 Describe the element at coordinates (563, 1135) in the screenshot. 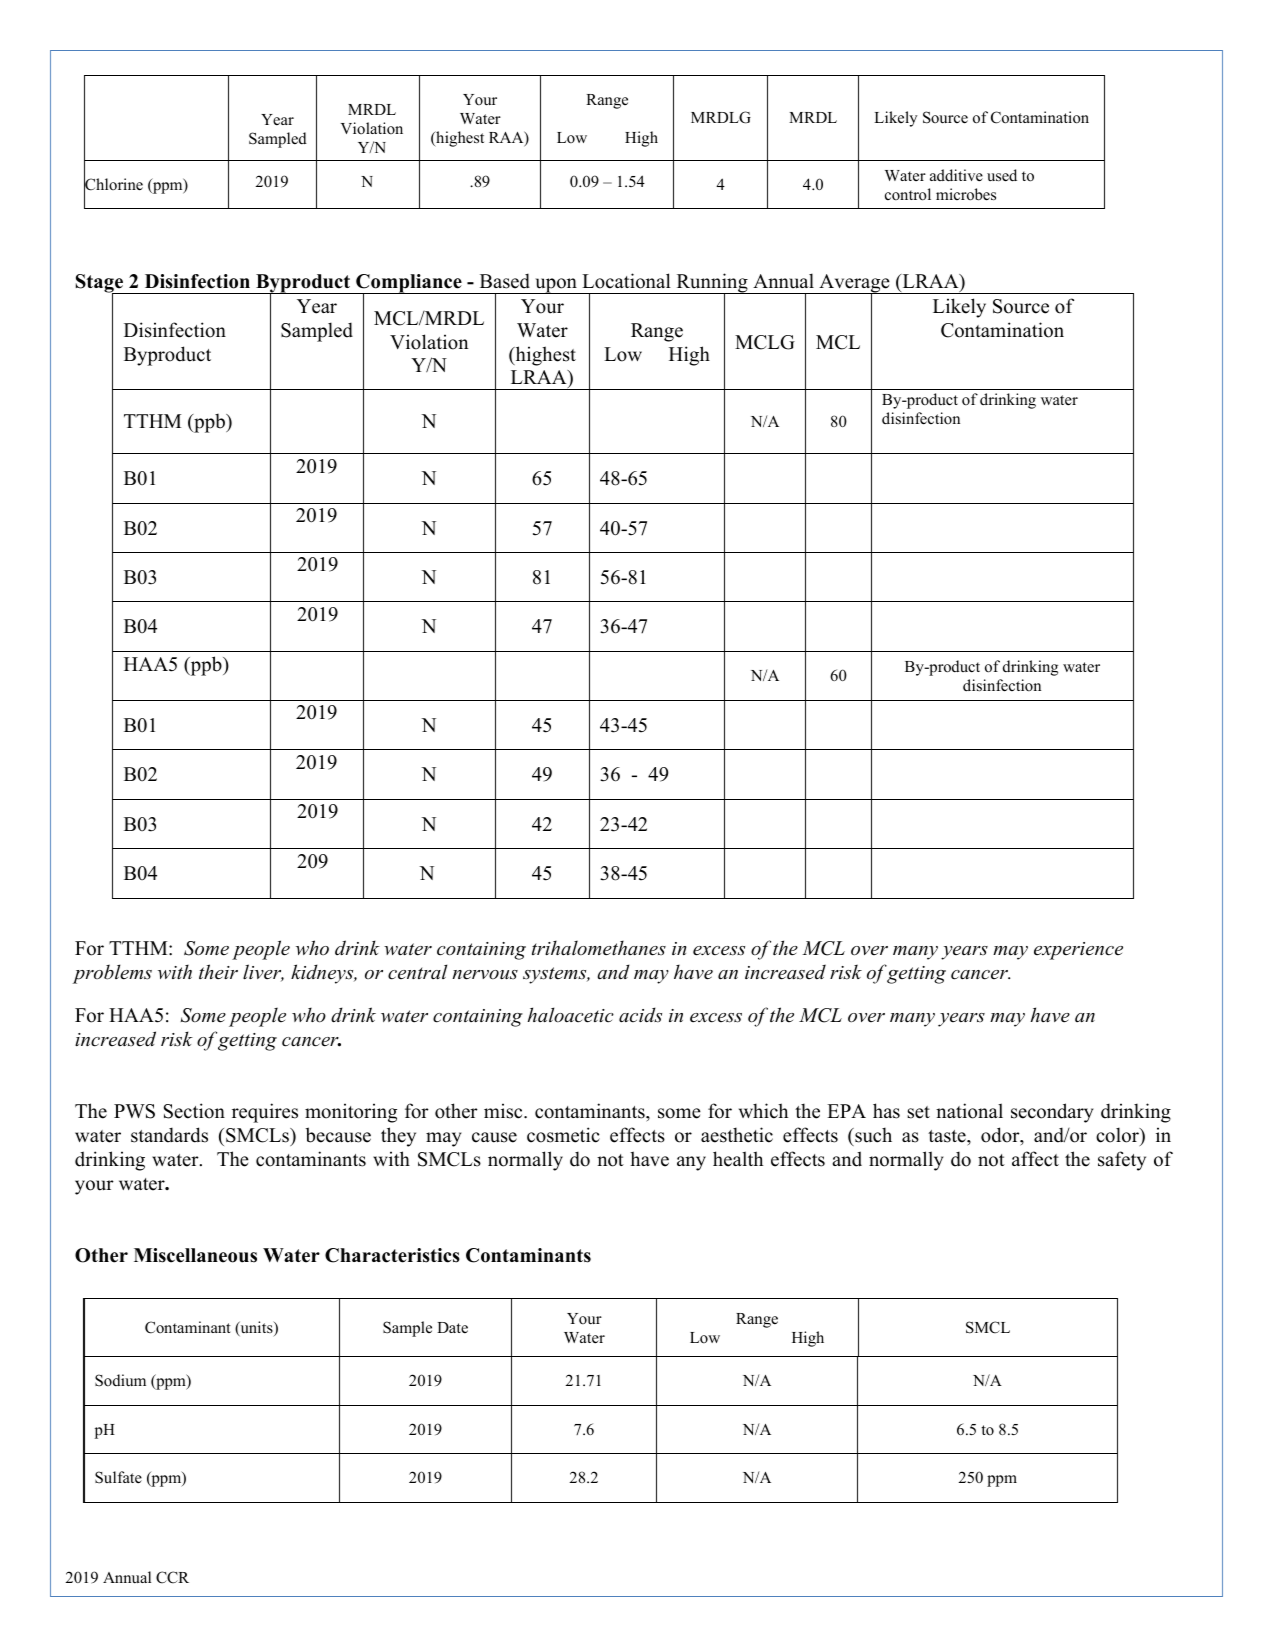

I see `cosmetic` at that location.
